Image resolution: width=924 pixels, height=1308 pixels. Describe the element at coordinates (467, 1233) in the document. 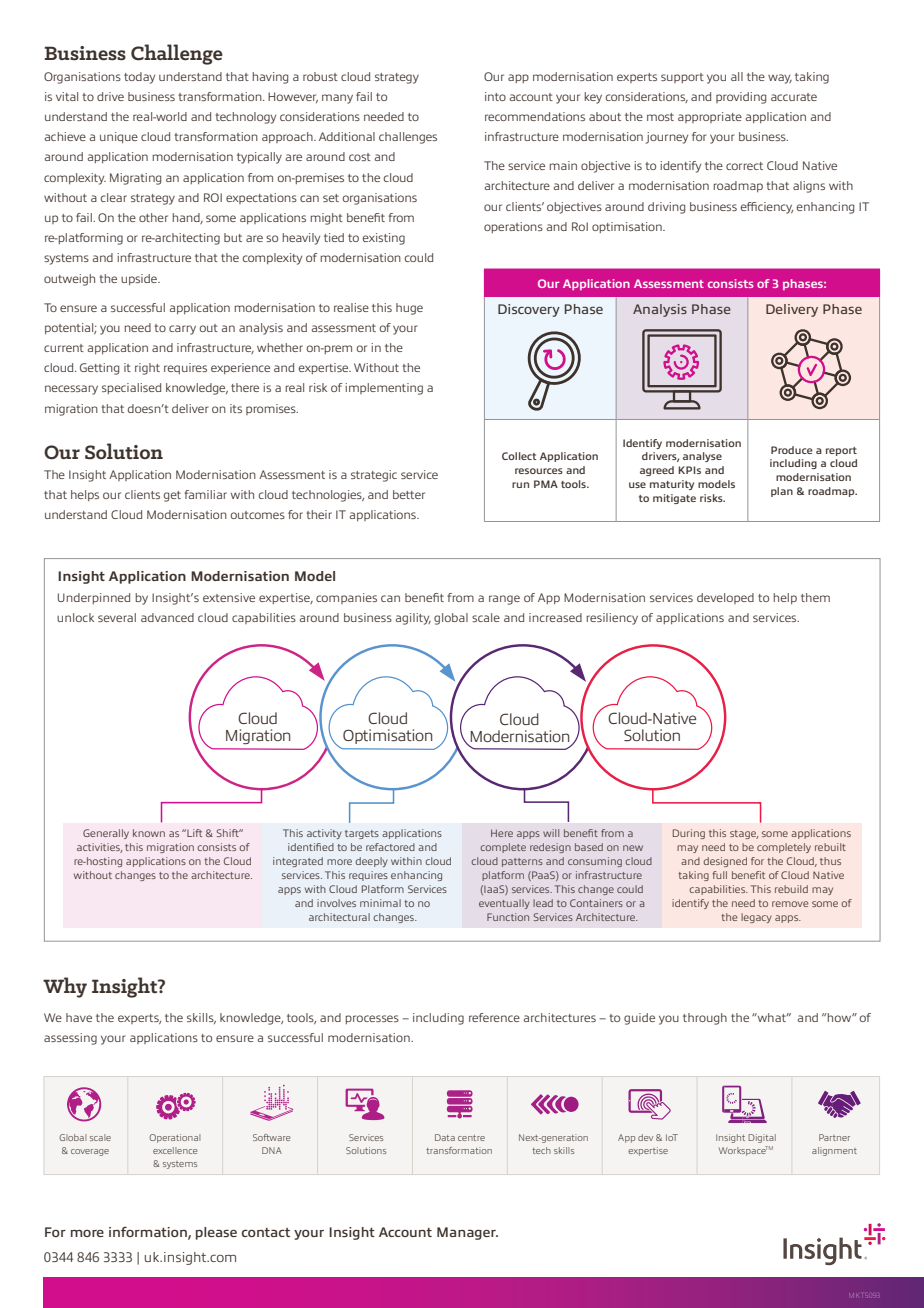

I see `Manager` at that location.
